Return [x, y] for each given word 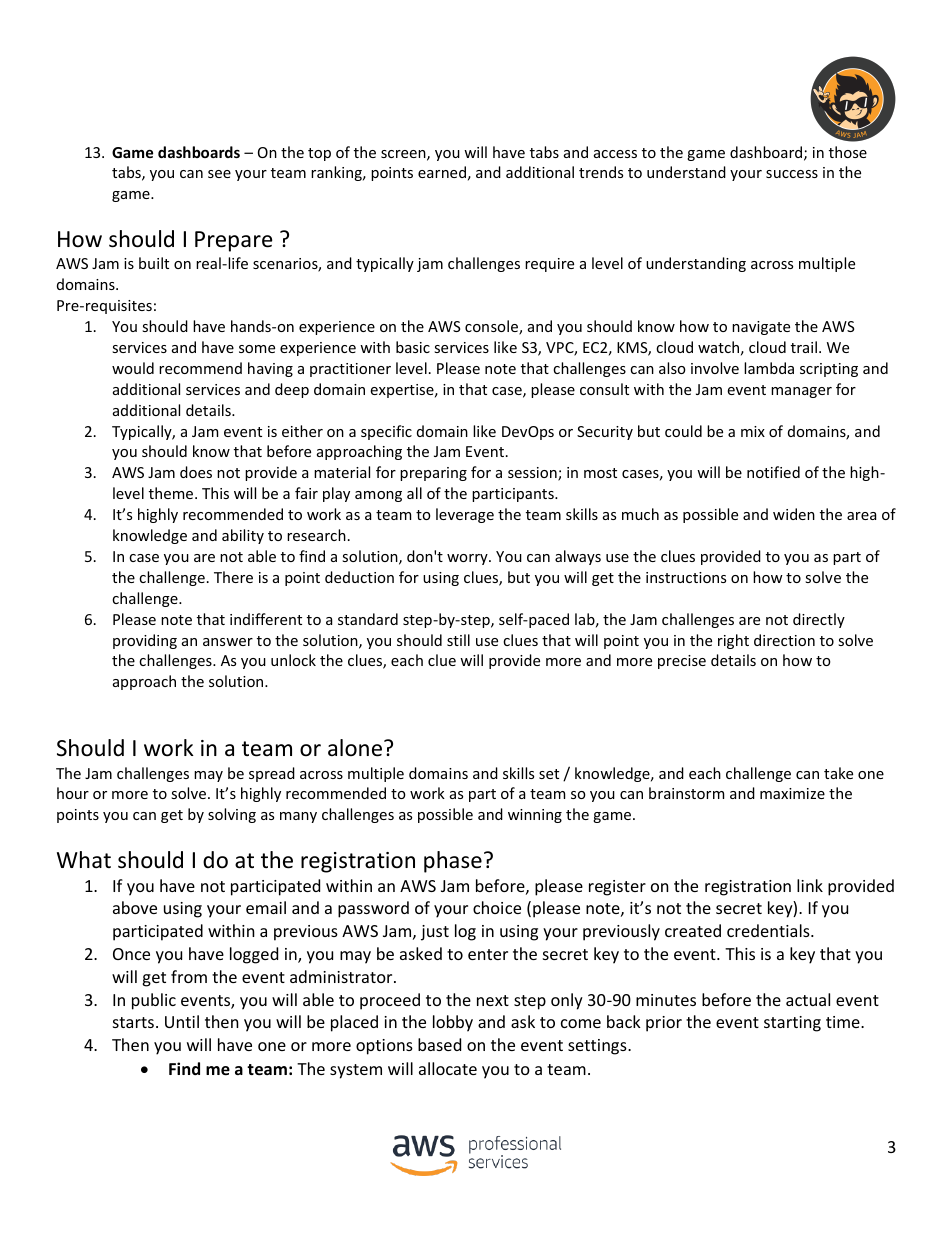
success [792, 174]
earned [442, 172]
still [458, 640]
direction [784, 640]
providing [145, 641]
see [219, 174]
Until [182, 1021]
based [439, 1044]
